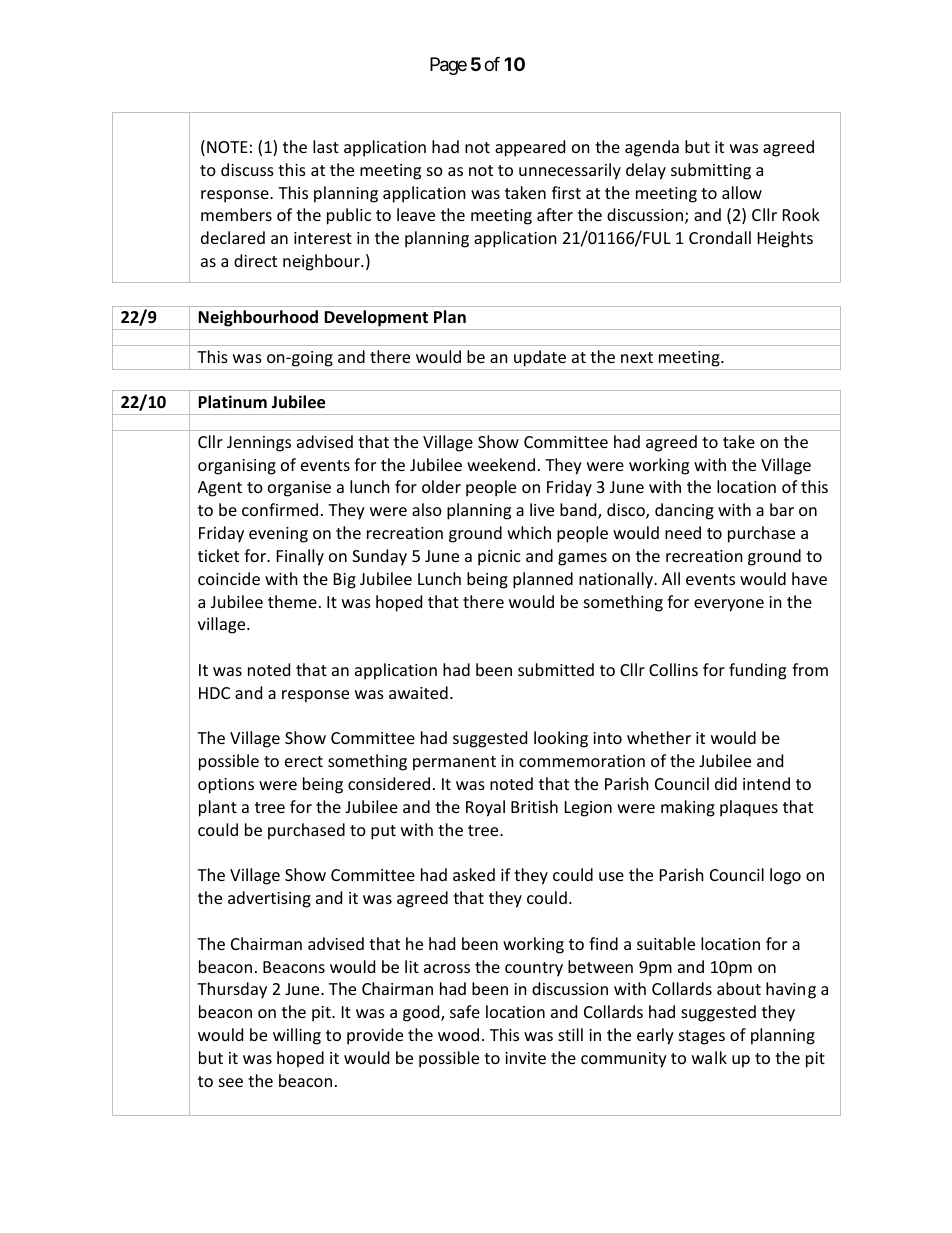 The height and width of the image is (1233, 952). Describe the element at coordinates (292, 601) in the image. I see `theme` at that location.
